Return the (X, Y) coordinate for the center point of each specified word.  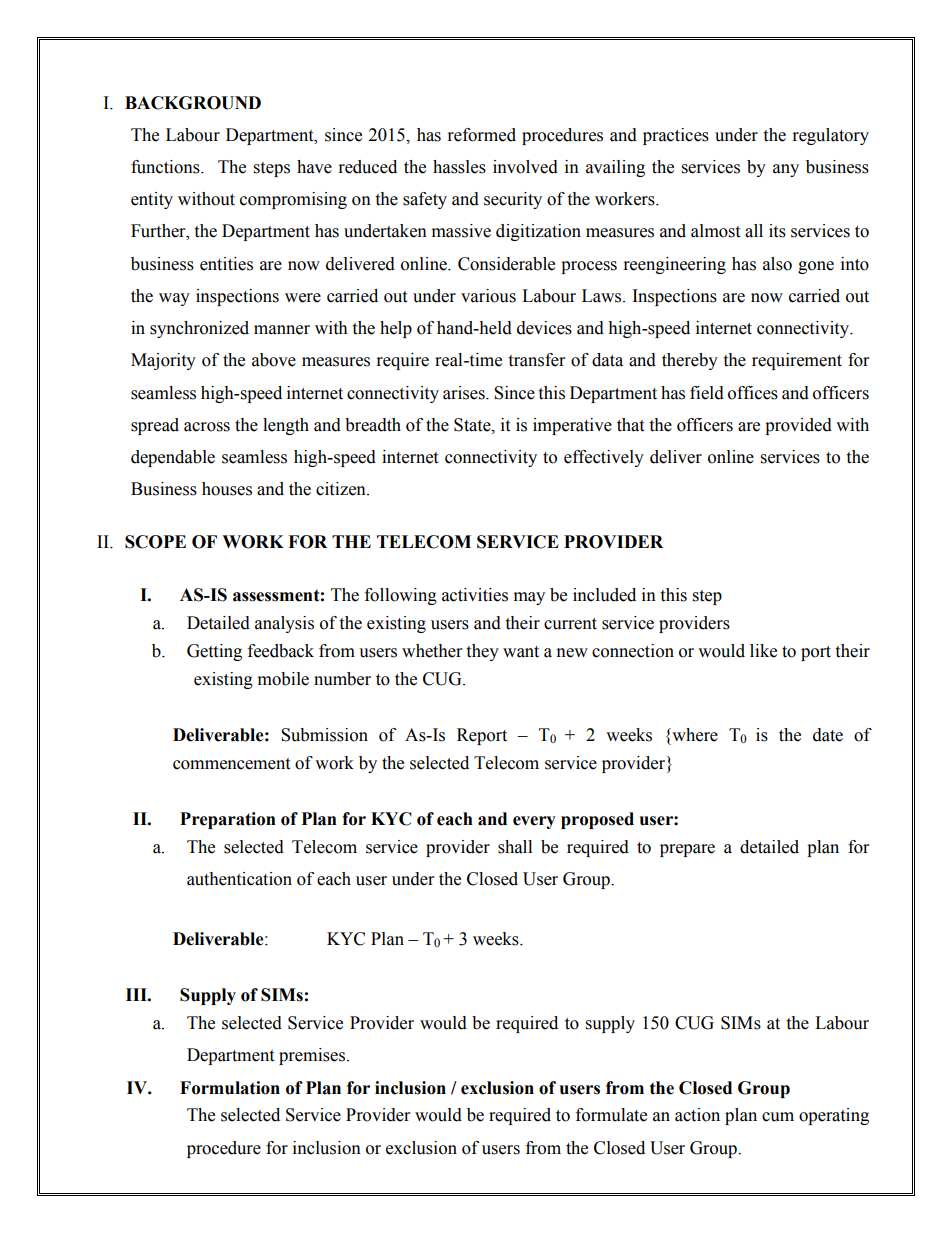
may (529, 598)
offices (753, 393)
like (763, 651)
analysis (284, 624)
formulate (611, 1115)
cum (778, 1117)
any (786, 170)
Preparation (228, 820)
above (274, 360)
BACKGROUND (193, 103)
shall (515, 847)
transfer (536, 360)
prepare (687, 850)
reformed (482, 135)
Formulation (230, 1088)
